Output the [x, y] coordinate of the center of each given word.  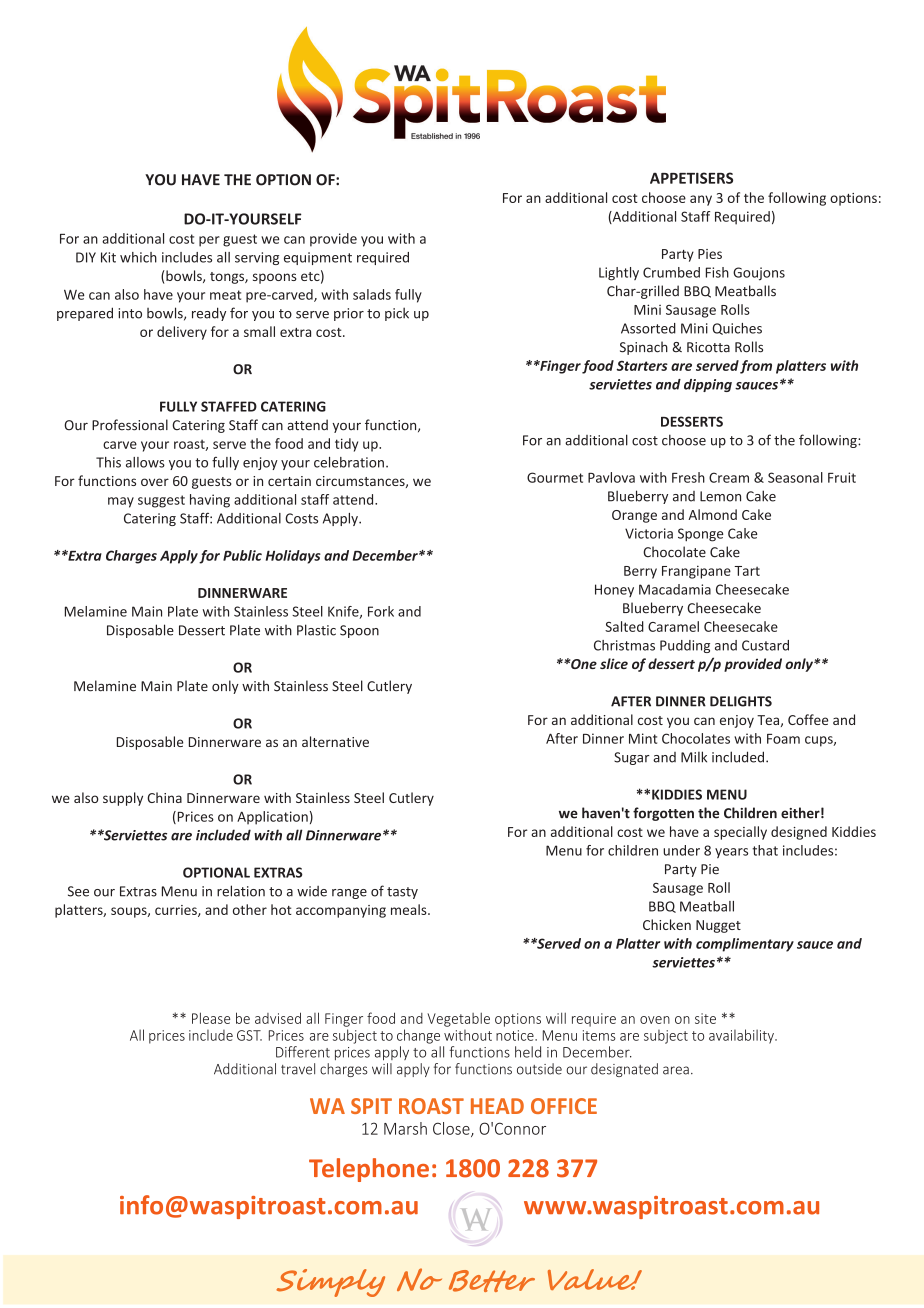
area [676, 1070]
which [138, 257]
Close [452, 1129]
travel [298, 1069]
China [164, 797]
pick [397, 314]
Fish [717, 272]
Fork [381, 611]
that [765, 850]
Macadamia [675, 589]
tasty [402, 893]
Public [242, 555]
